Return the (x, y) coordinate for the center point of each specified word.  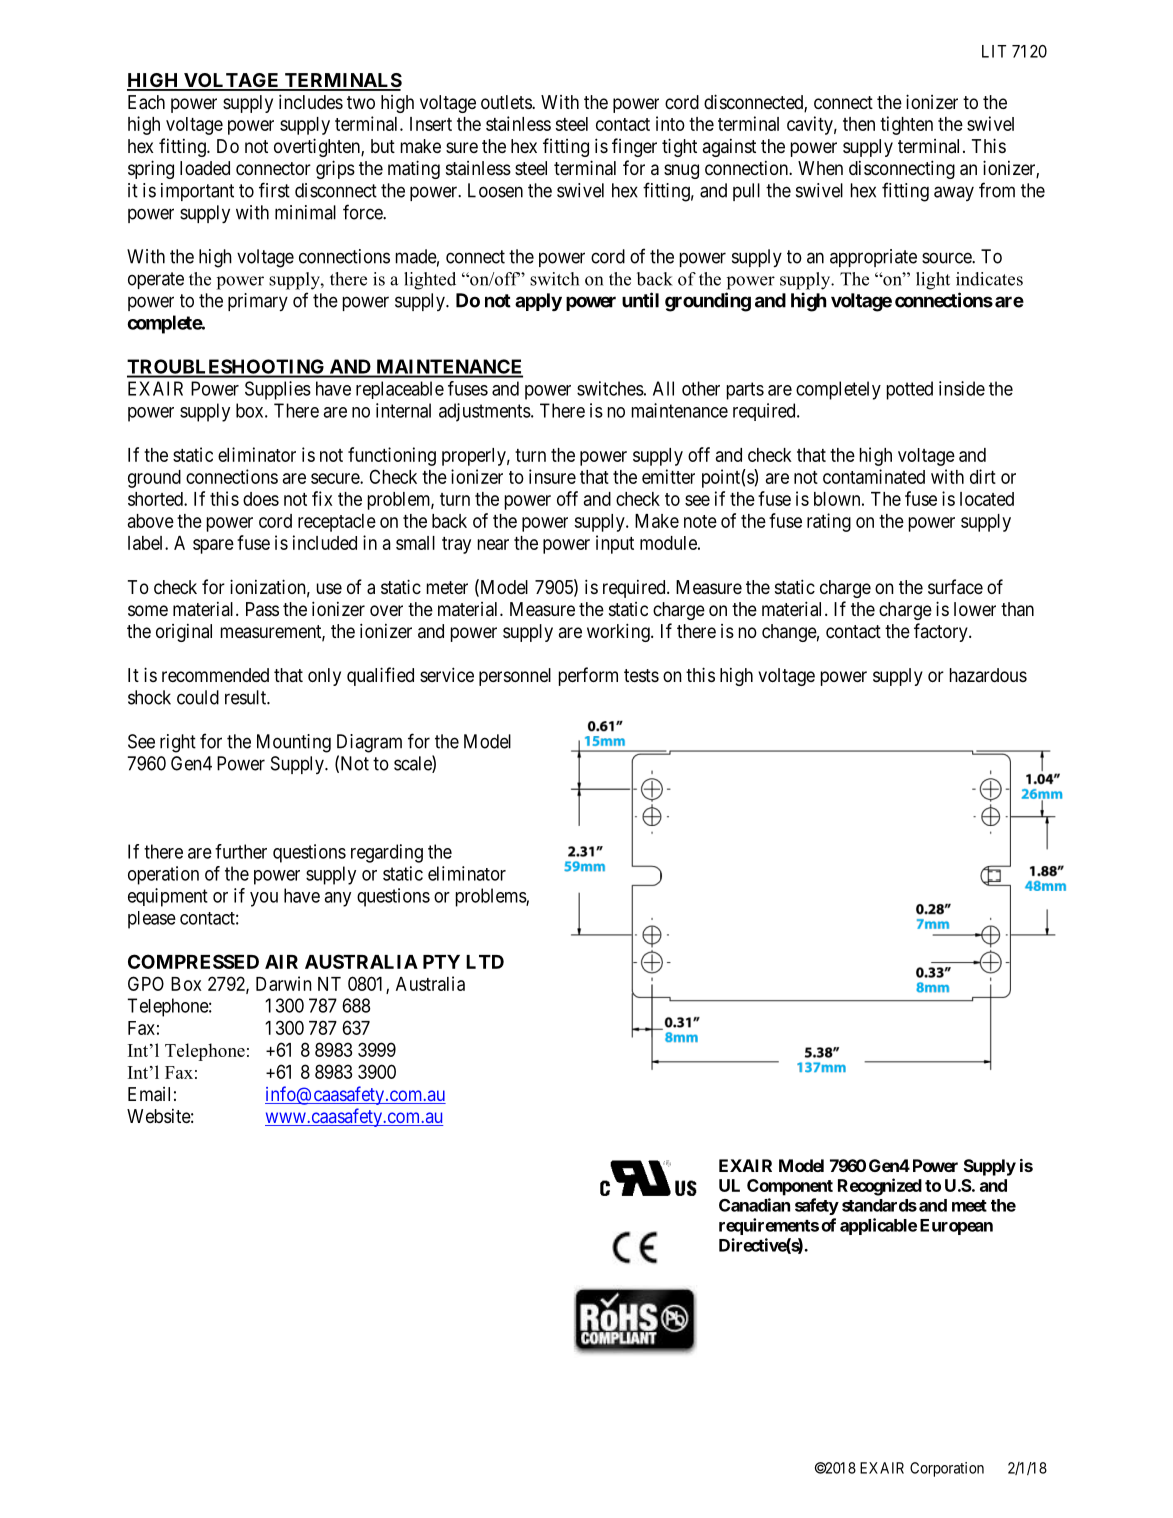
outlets (507, 102)
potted (910, 390)
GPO (146, 983)
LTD (485, 962)
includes (311, 101)
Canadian (754, 1205)
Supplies (278, 390)
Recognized (880, 1187)
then (859, 124)
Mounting (294, 743)
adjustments (485, 412)
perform (588, 676)
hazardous (988, 675)
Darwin (284, 983)
